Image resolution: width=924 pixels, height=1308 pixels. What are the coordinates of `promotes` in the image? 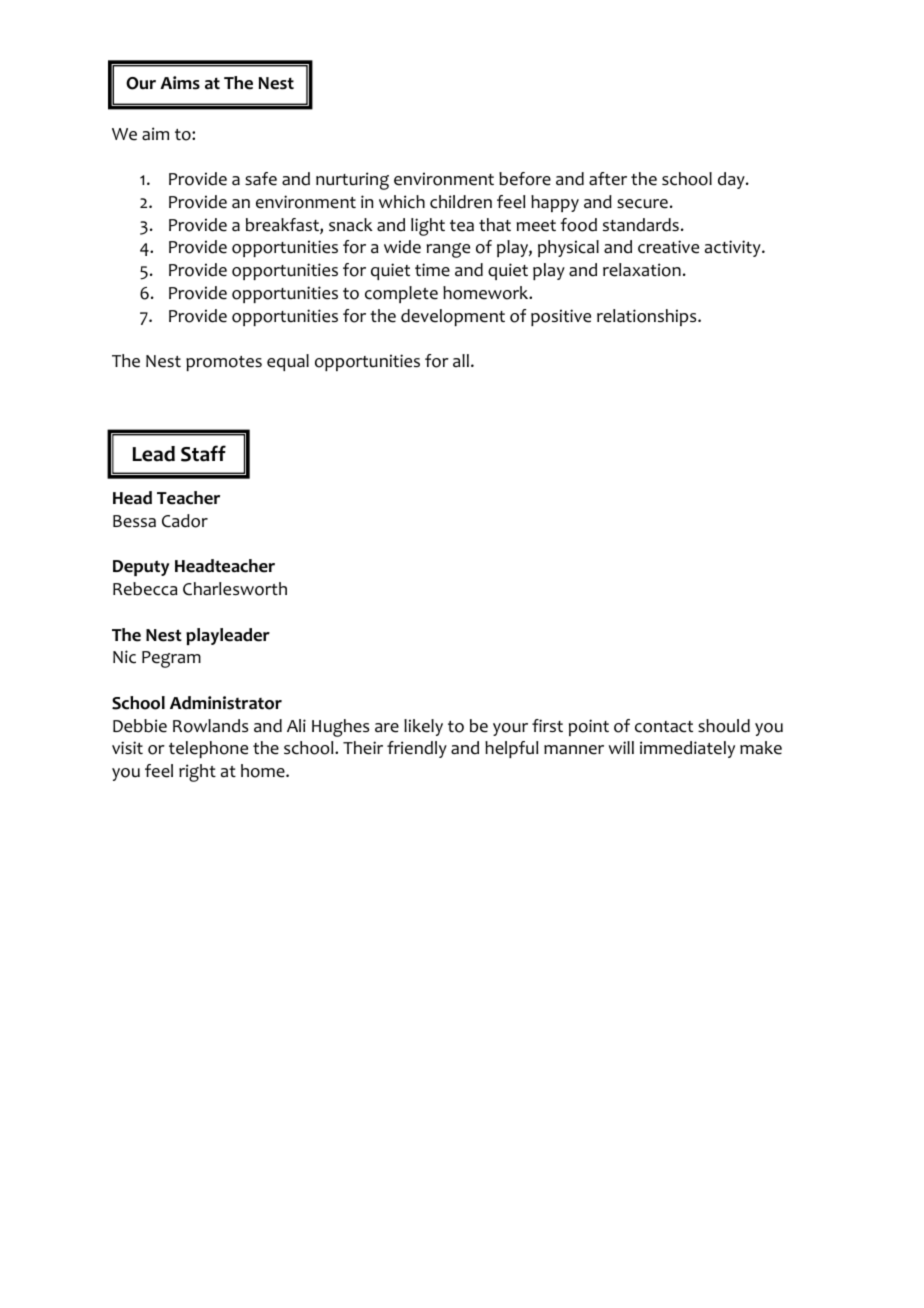 It's located at (224, 363).
